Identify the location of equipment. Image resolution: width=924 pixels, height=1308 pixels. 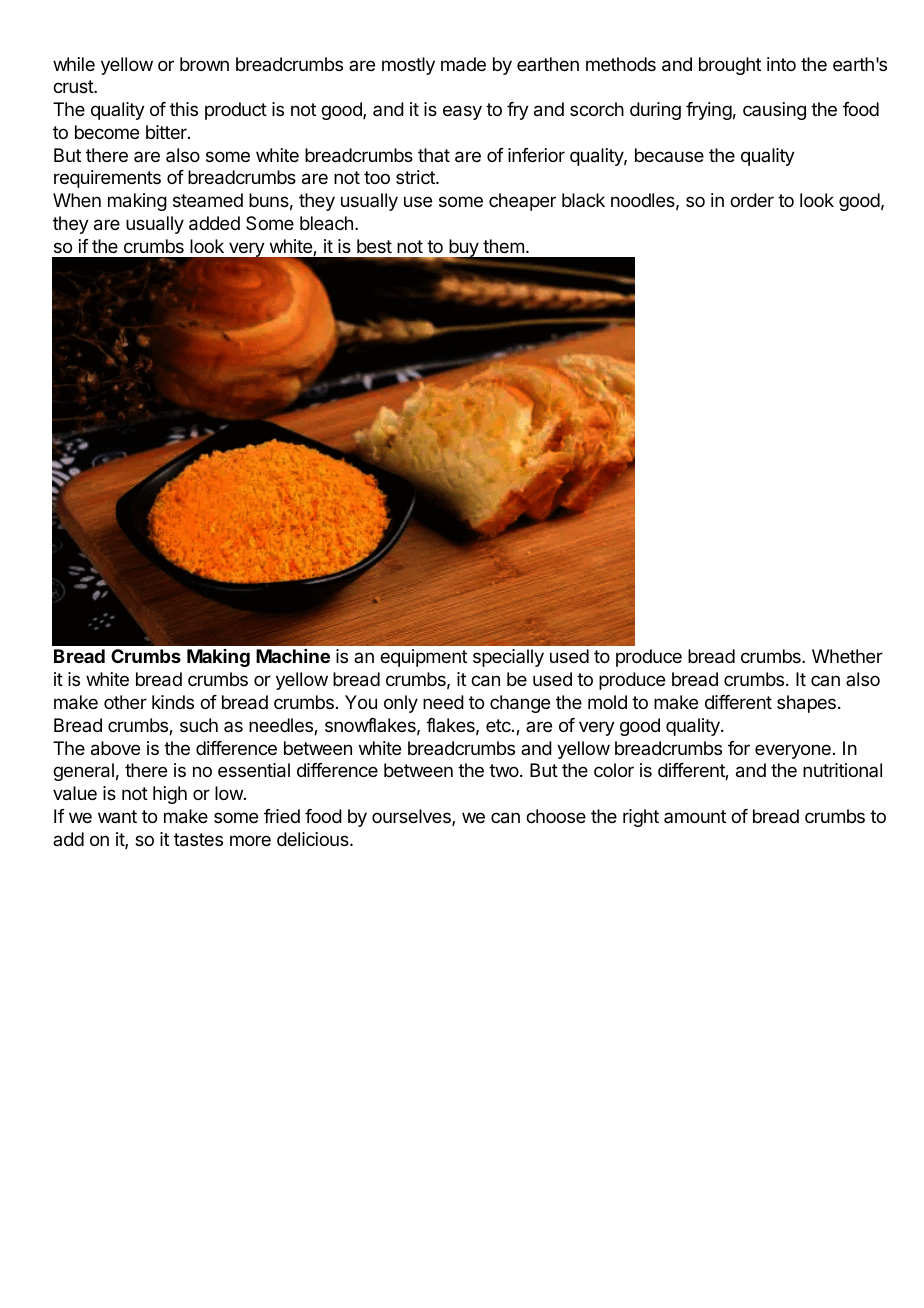
(423, 658).
